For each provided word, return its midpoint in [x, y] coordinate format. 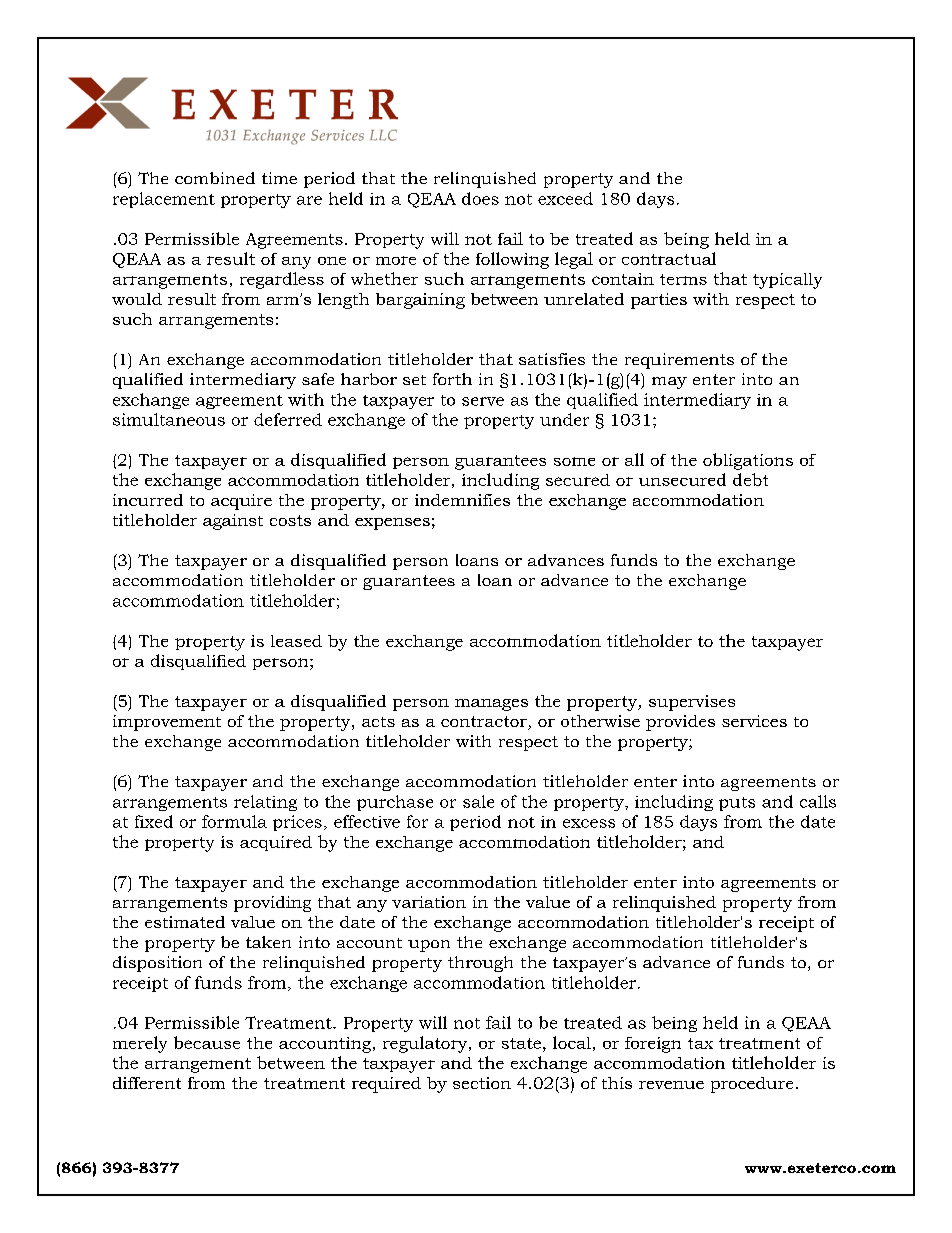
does [480, 198]
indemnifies [462, 500]
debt [750, 479]
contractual [669, 258]
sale [478, 801]
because [207, 1042]
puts [737, 804]
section [482, 1083]
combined [215, 178]
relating [265, 803]
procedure [752, 1085]
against [233, 522]
